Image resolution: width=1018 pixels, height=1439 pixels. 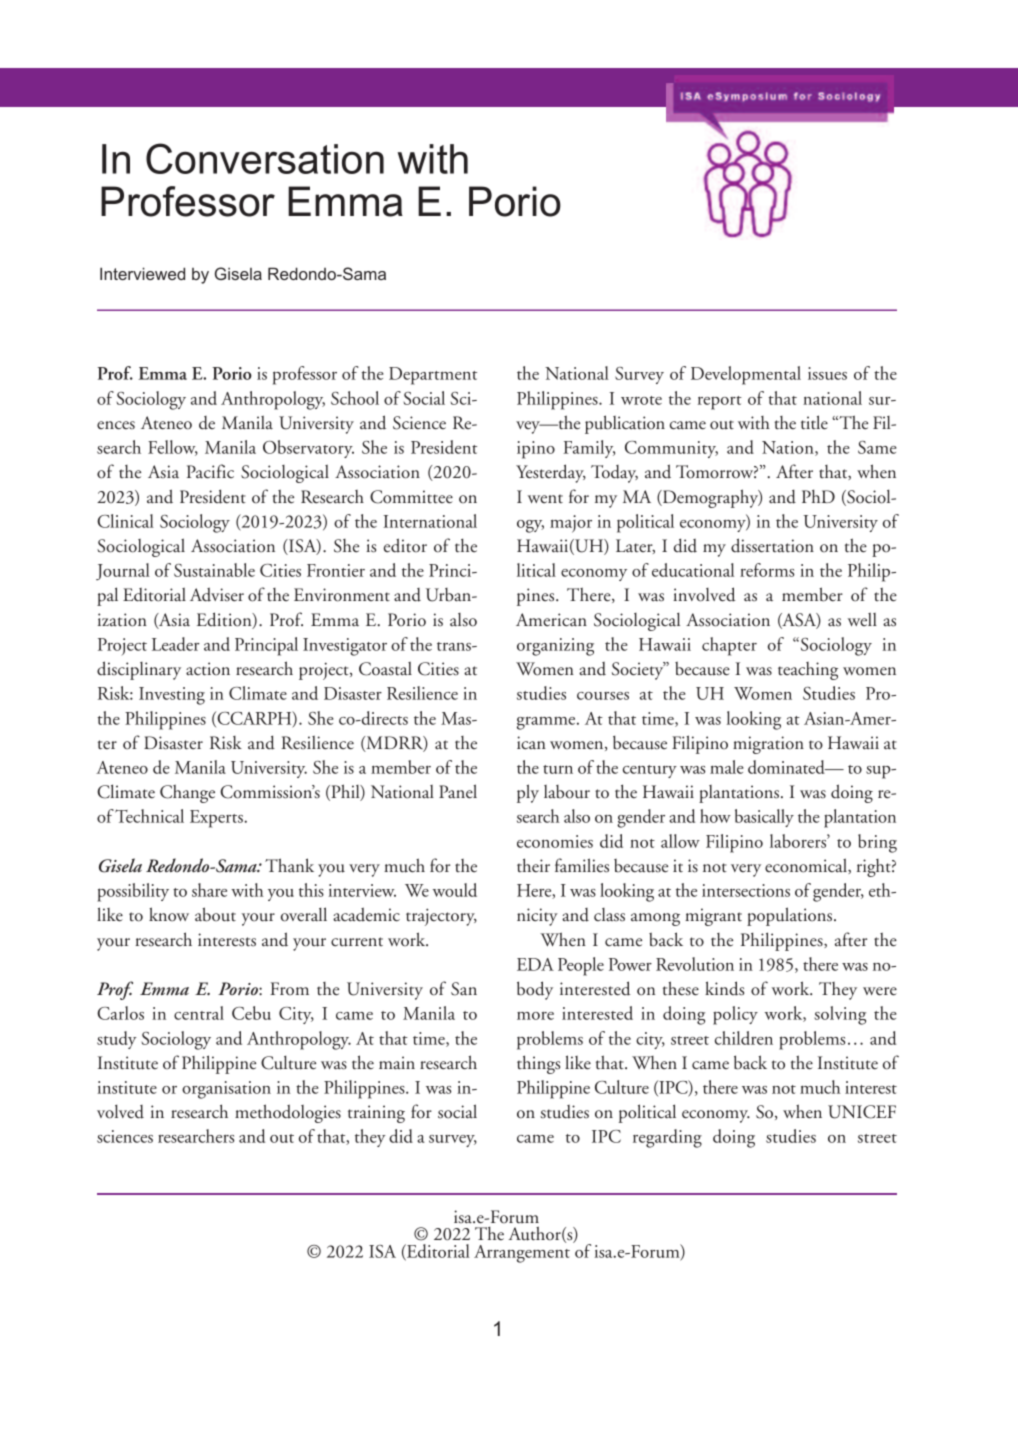 What do you see at coordinates (217, 819) in the screenshot?
I see `Experts` at bounding box center [217, 819].
